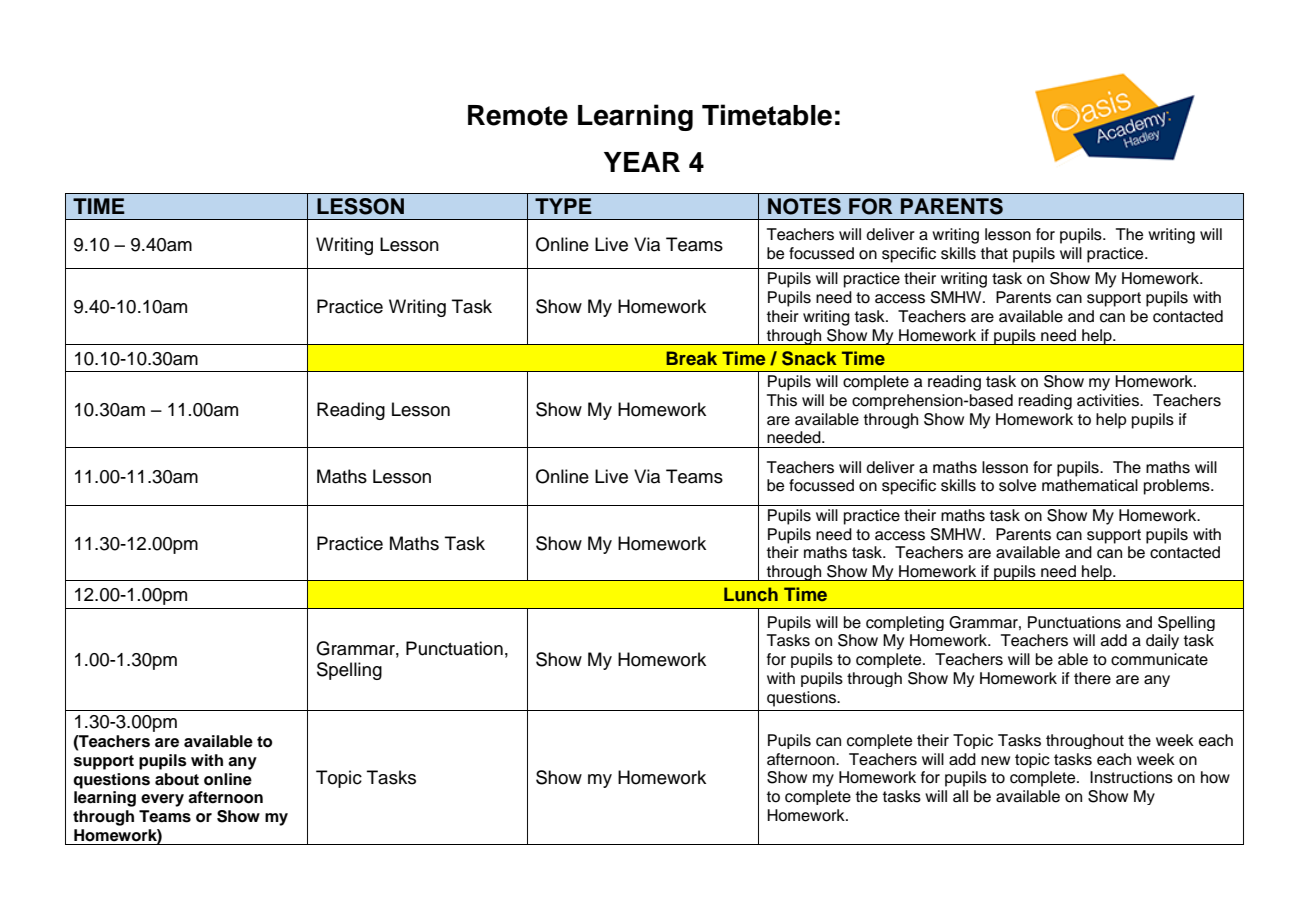 The width and height of the screenshot is (1308, 924). I want to click on NOTES, so click(804, 206).
